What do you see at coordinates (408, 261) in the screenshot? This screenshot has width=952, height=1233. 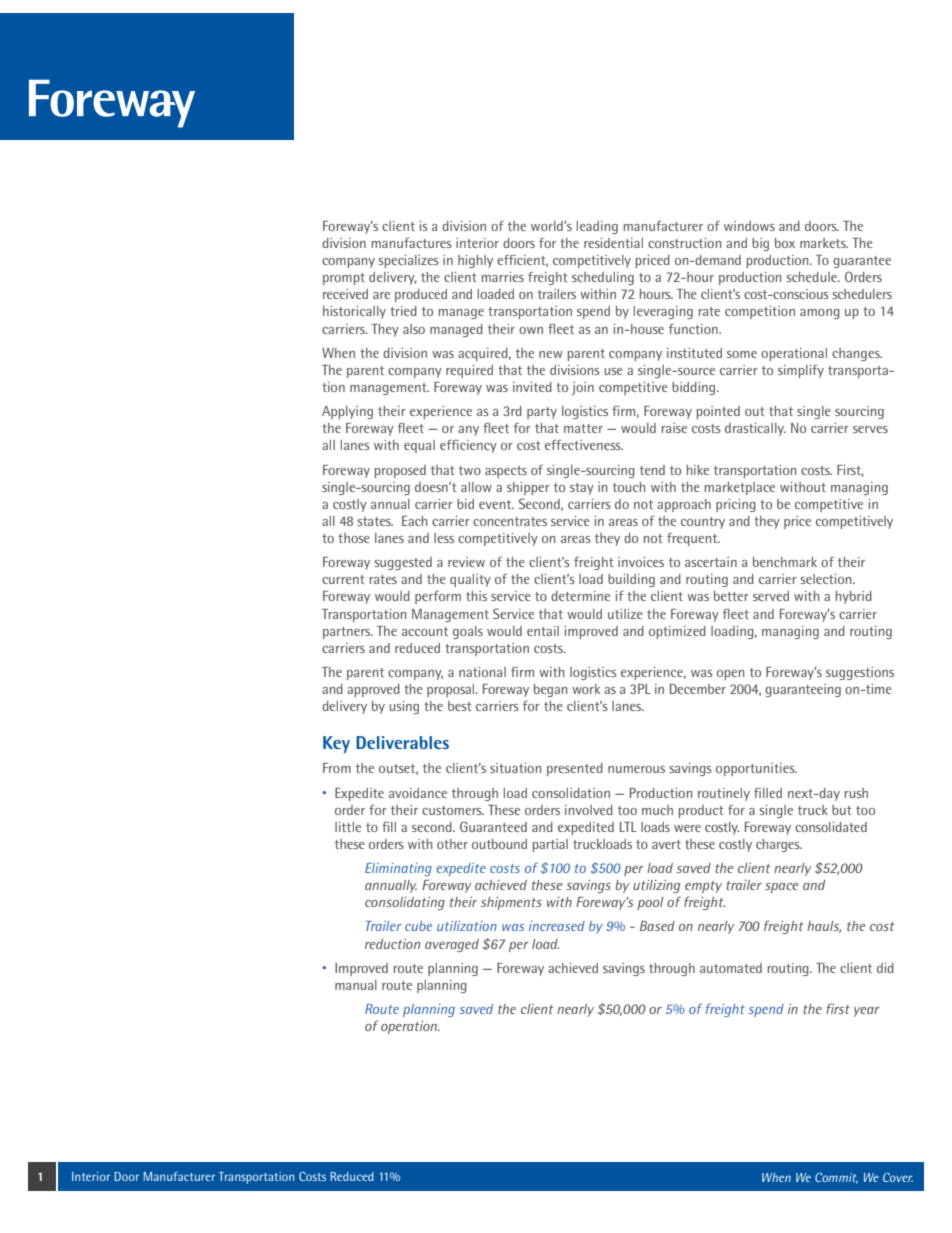 I see `specializes` at bounding box center [408, 261].
